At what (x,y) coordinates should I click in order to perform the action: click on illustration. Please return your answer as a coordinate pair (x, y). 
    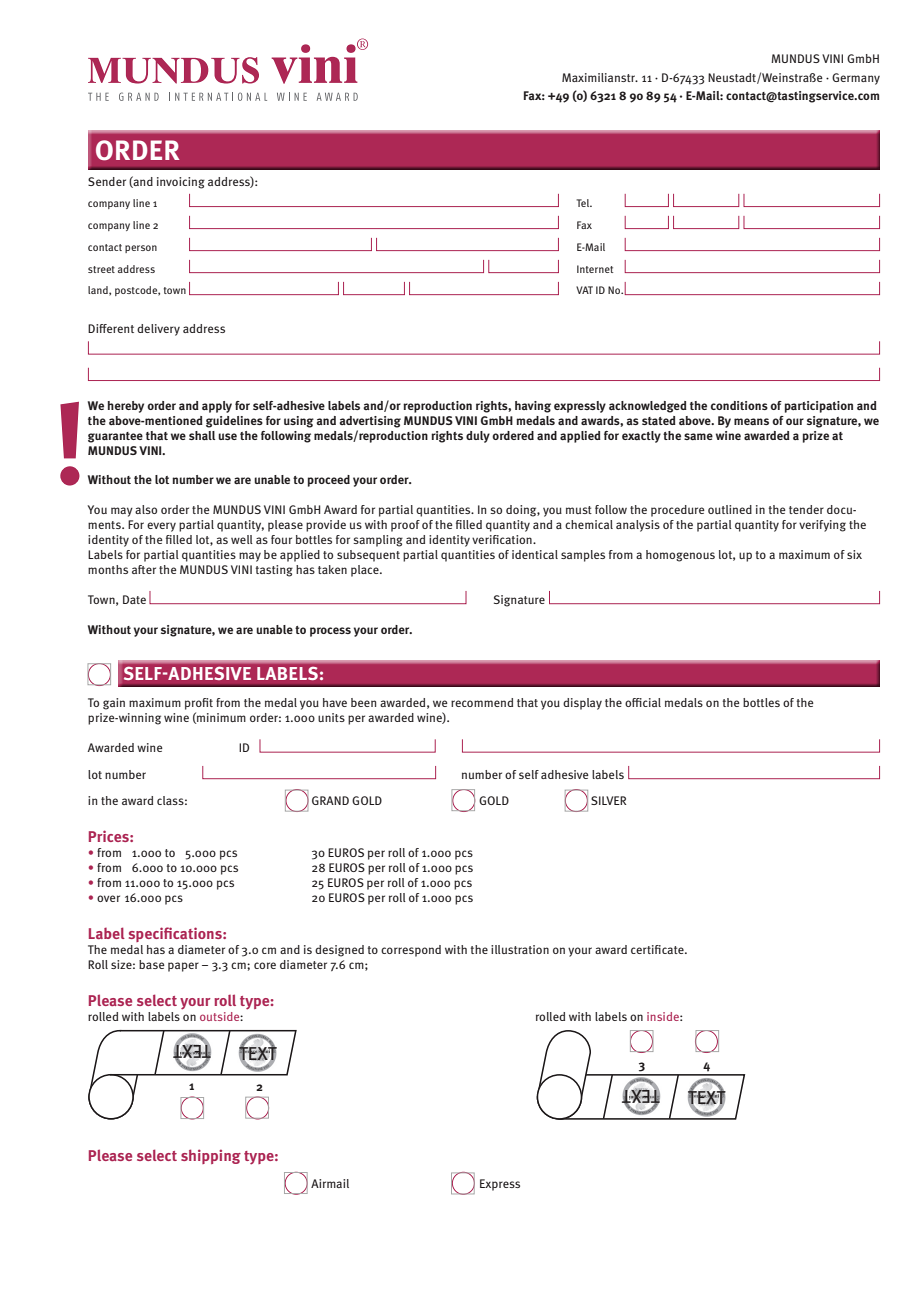
    Looking at the image, I should click on (520, 949).
